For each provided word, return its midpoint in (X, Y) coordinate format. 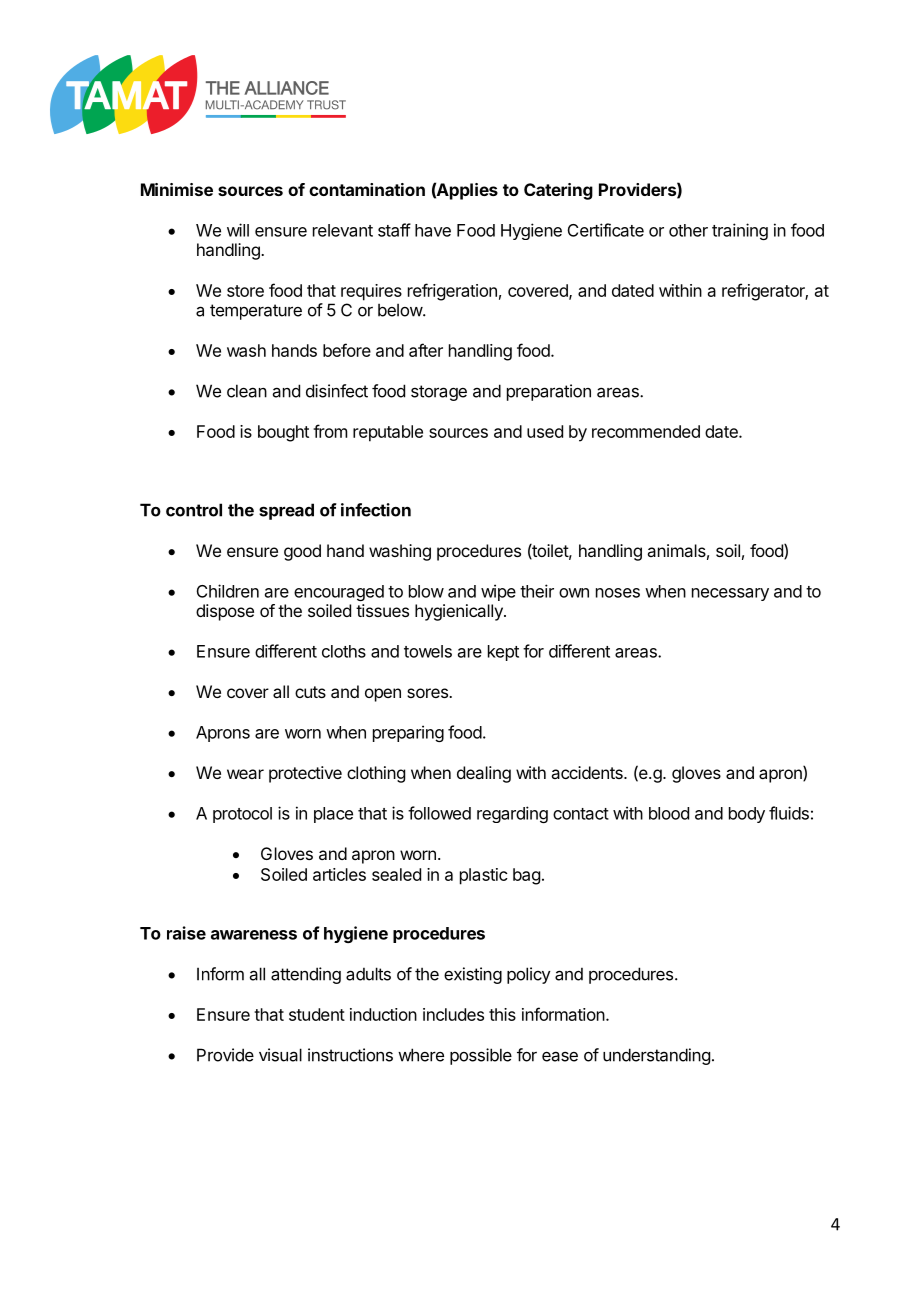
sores (428, 693)
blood (669, 813)
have (433, 230)
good (302, 552)
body (747, 815)
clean (247, 391)
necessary (730, 594)
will (238, 230)
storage (439, 393)
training (740, 231)
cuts (310, 692)
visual (280, 1055)
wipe (498, 592)
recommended (646, 431)
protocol (242, 815)
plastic (484, 876)
